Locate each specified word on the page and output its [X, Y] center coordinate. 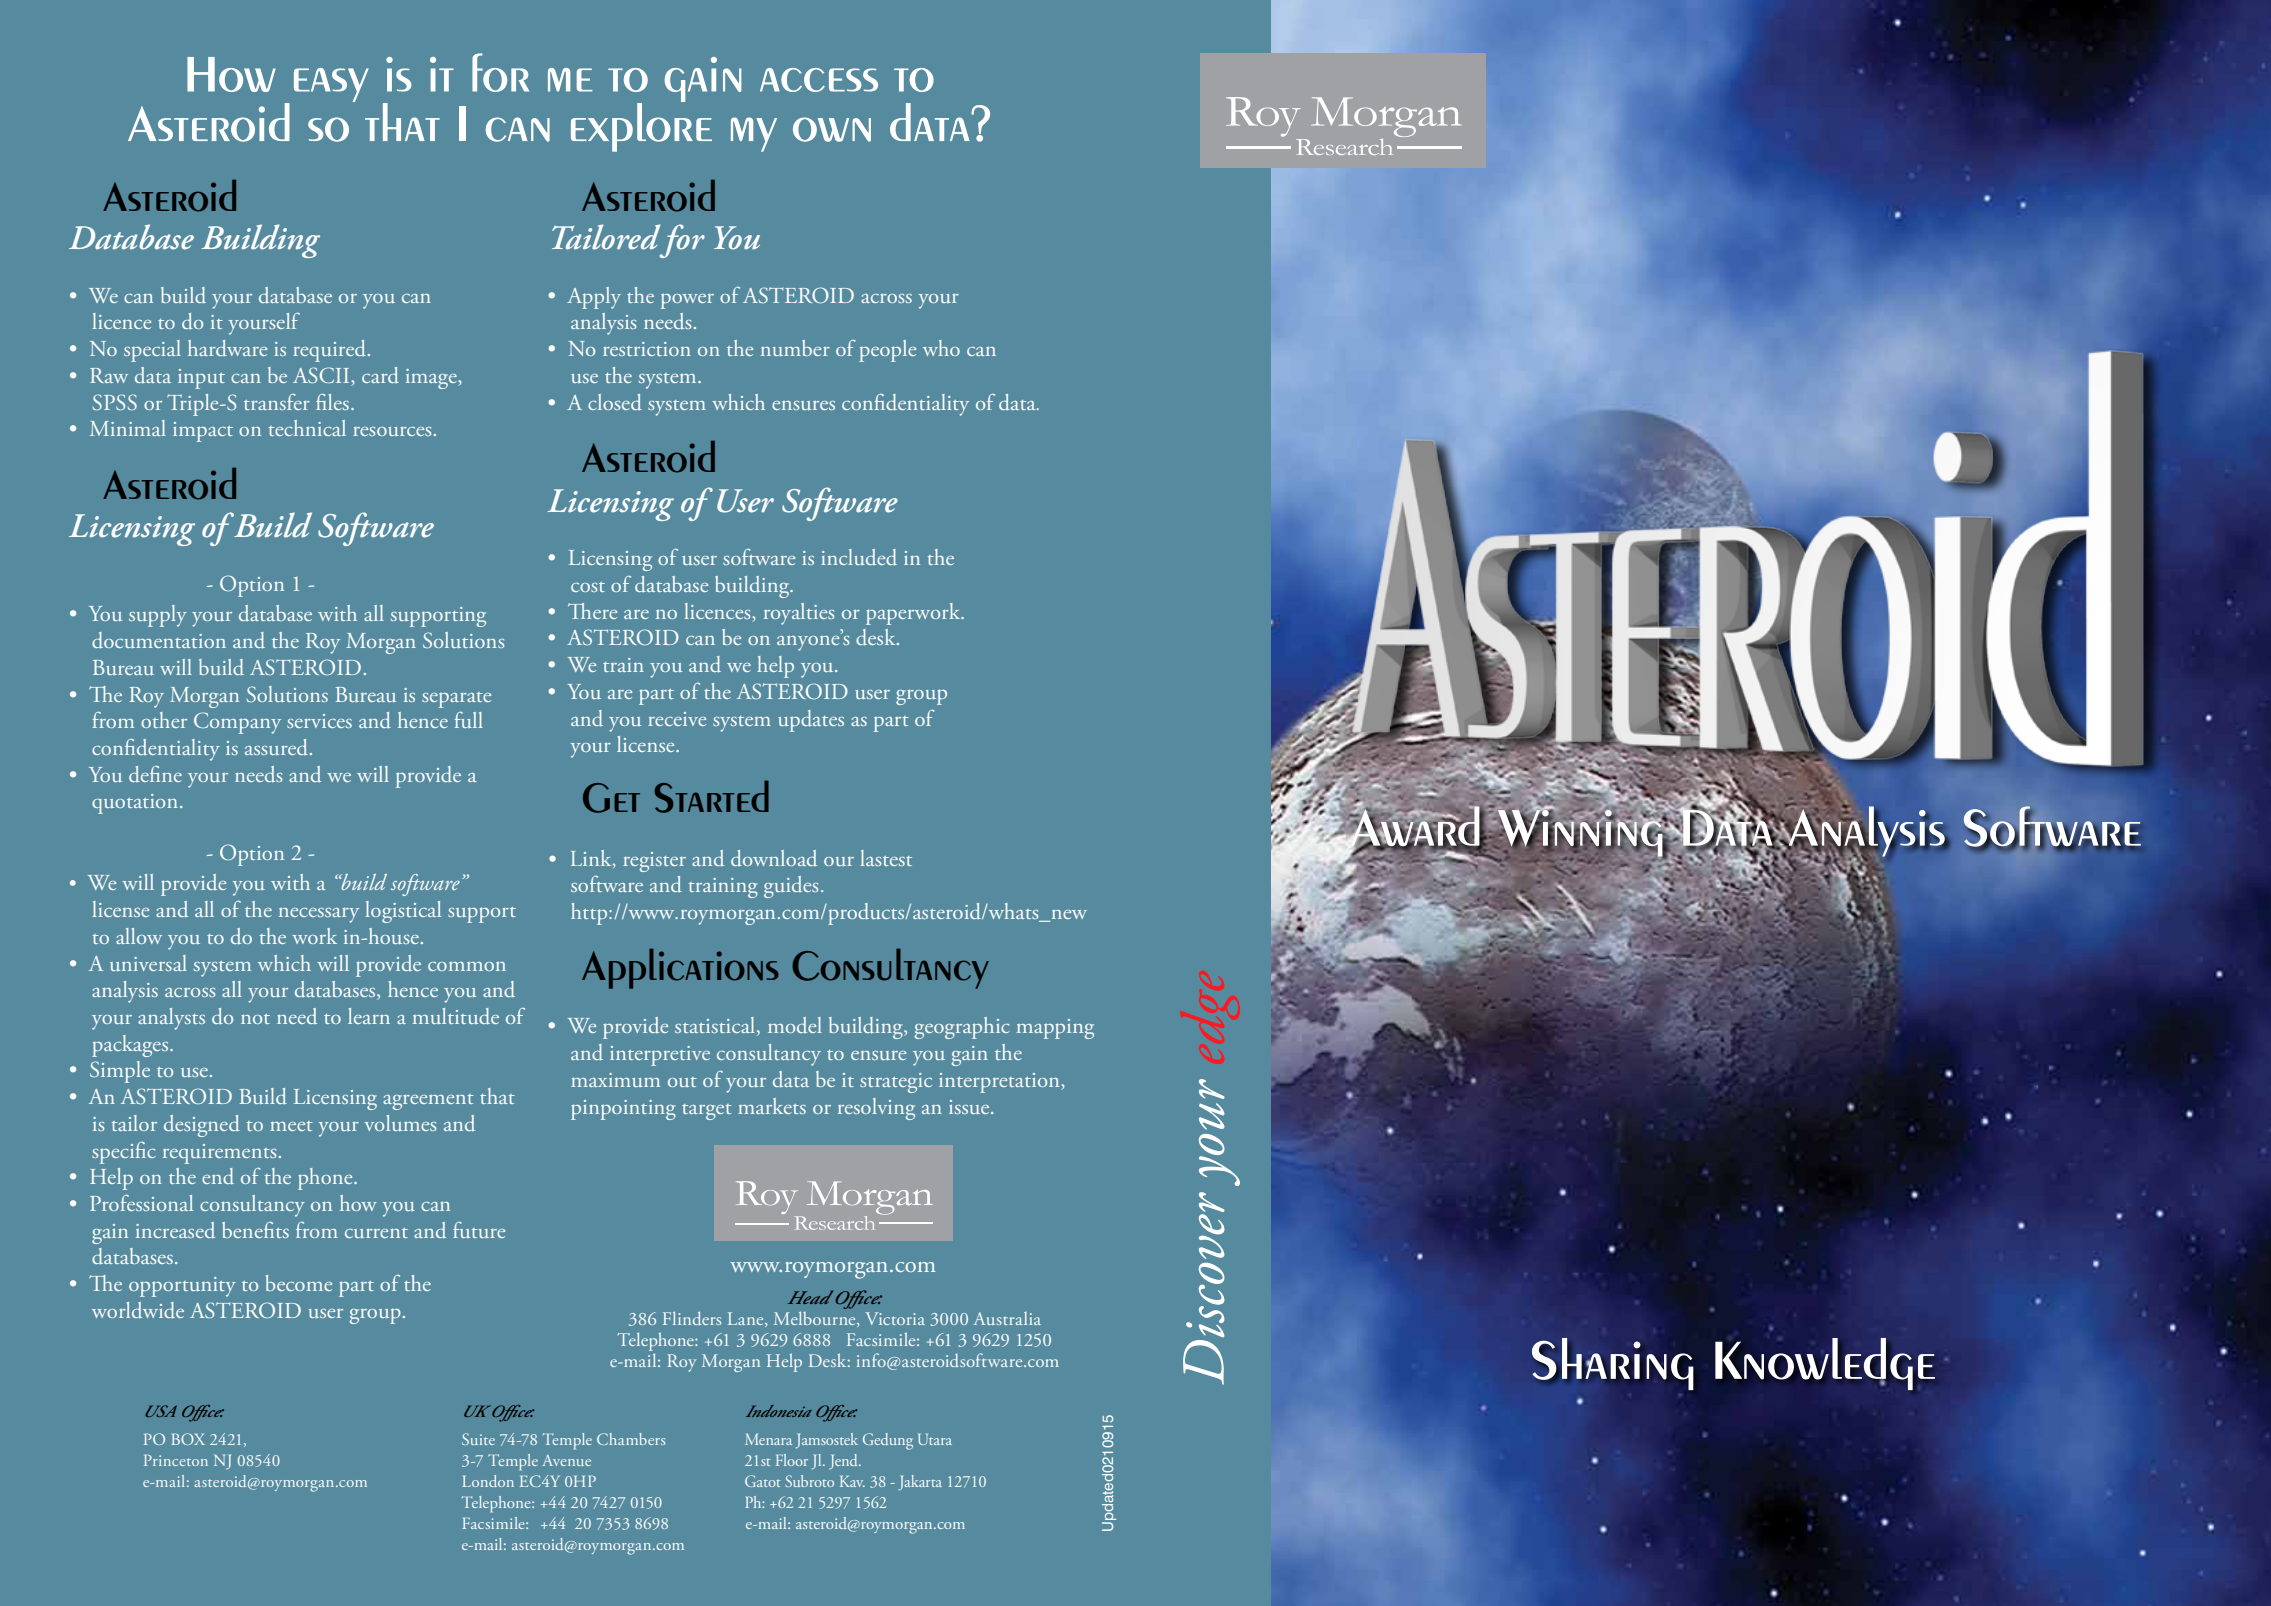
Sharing [1613, 1364]
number [795, 348]
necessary [319, 915]
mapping [1055, 1029]
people [887, 351]
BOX [188, 1439]
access [819, 80]
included [859, 557]
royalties [799, 614]
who [941, 348]
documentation [159, 640]
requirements [219, 1154]
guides [791, 887]
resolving [876, 1109]
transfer [277, 402]
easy [331, 85]
